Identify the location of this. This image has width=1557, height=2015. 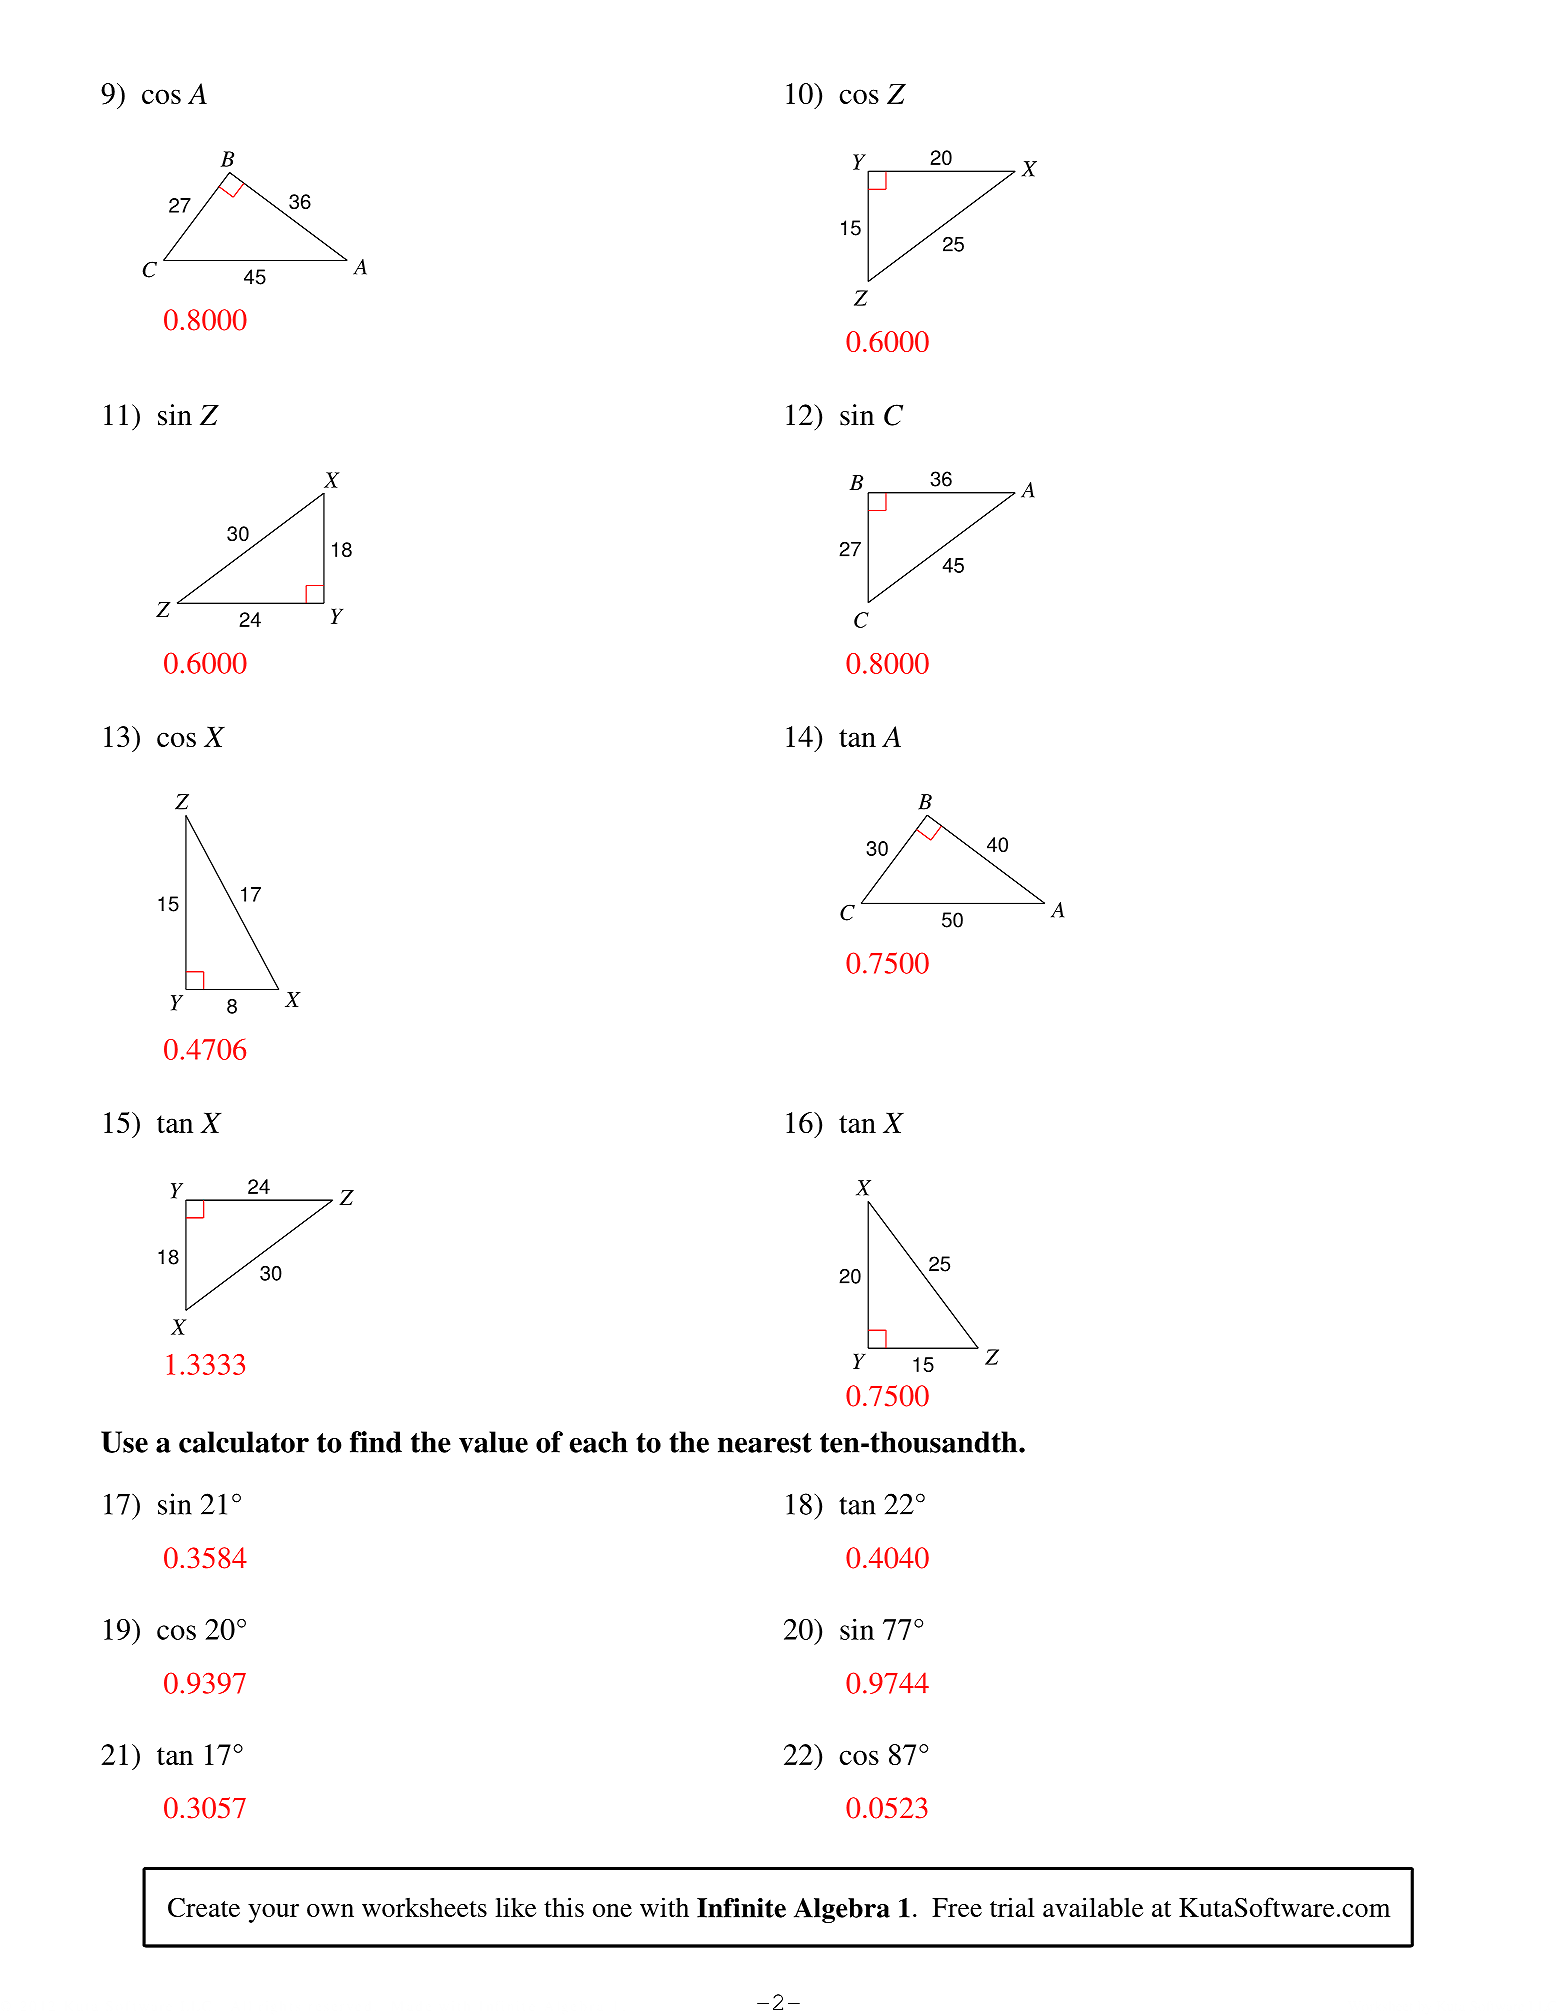
(564, 1907).
